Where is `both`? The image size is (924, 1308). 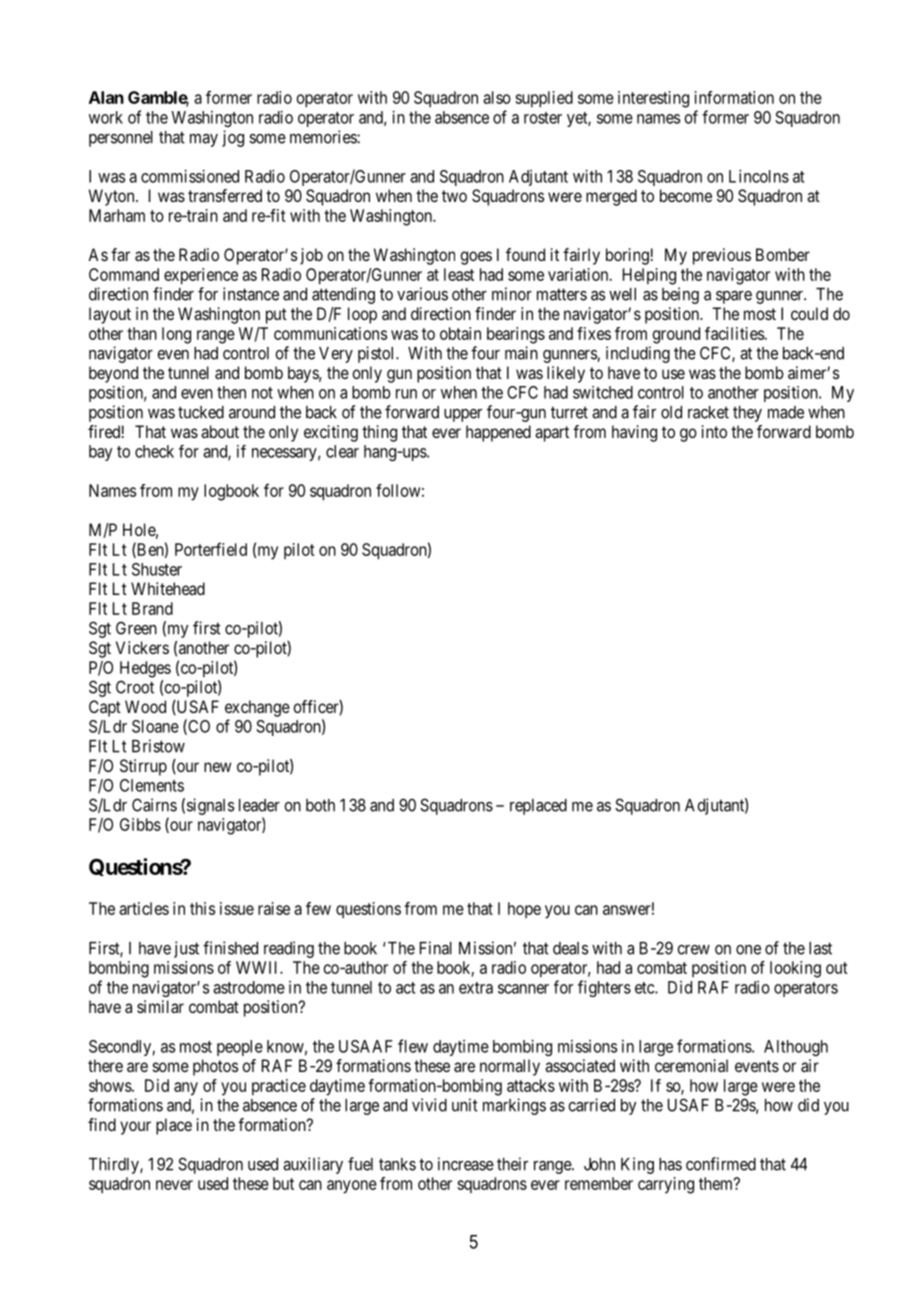 both is located at coordinates (320, 805).
